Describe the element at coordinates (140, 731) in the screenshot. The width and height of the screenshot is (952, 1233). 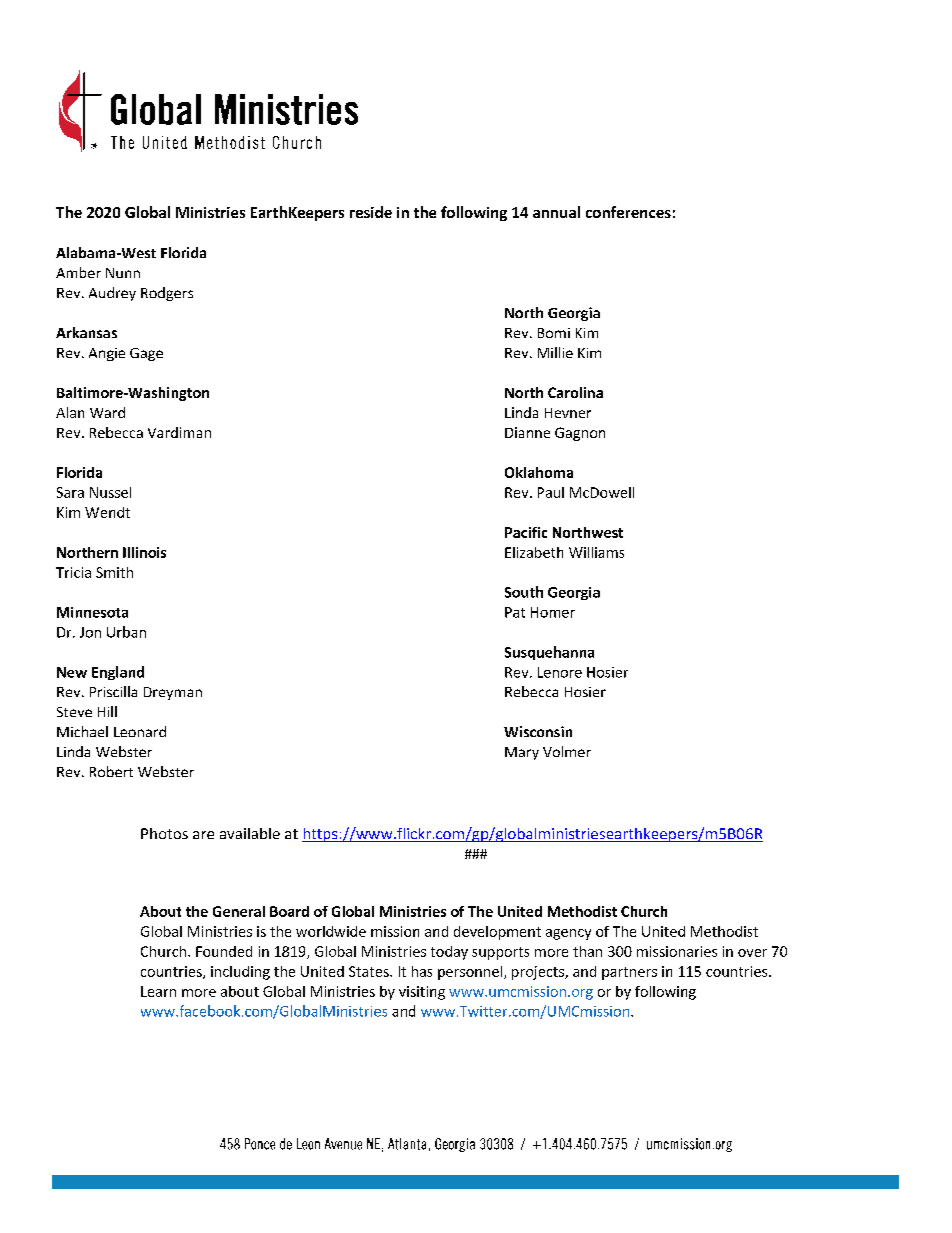
I see `Leonard` at that location.
